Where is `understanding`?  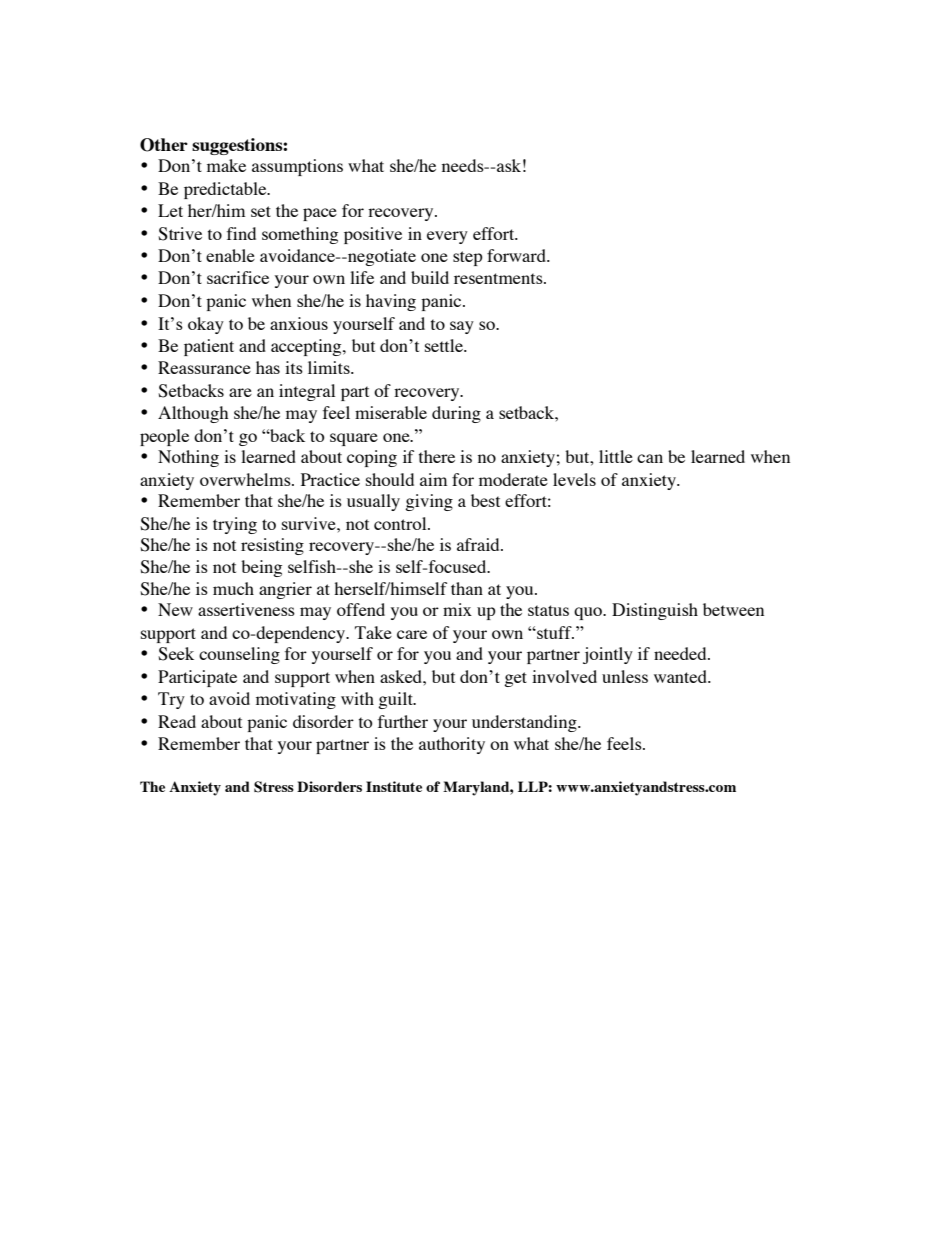 understanding is located at coordinates (525, 723).
